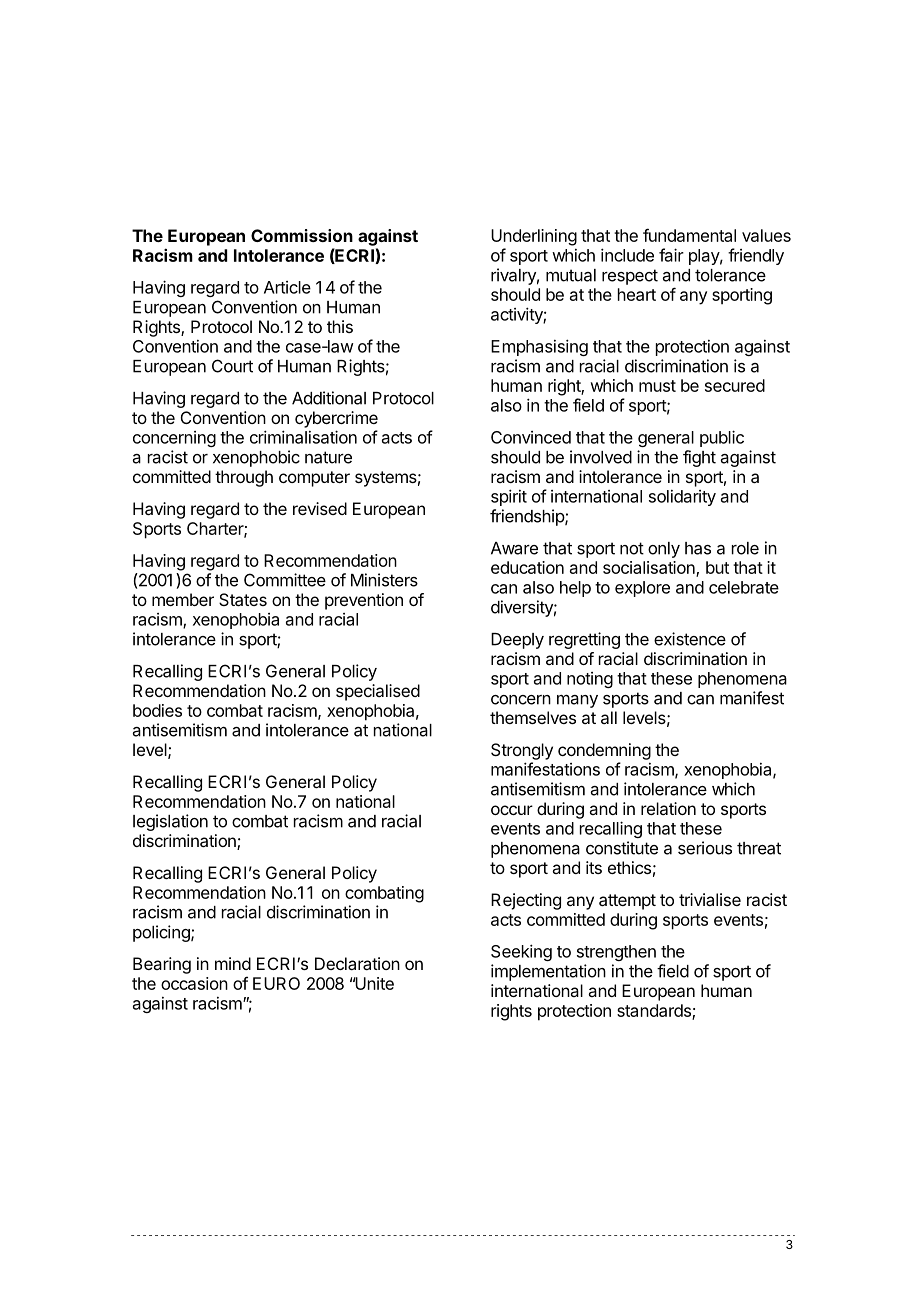  What do you see at coordinates (668, 808) in the screenshot?
I see `relation` at bounding box center [668, 808].
